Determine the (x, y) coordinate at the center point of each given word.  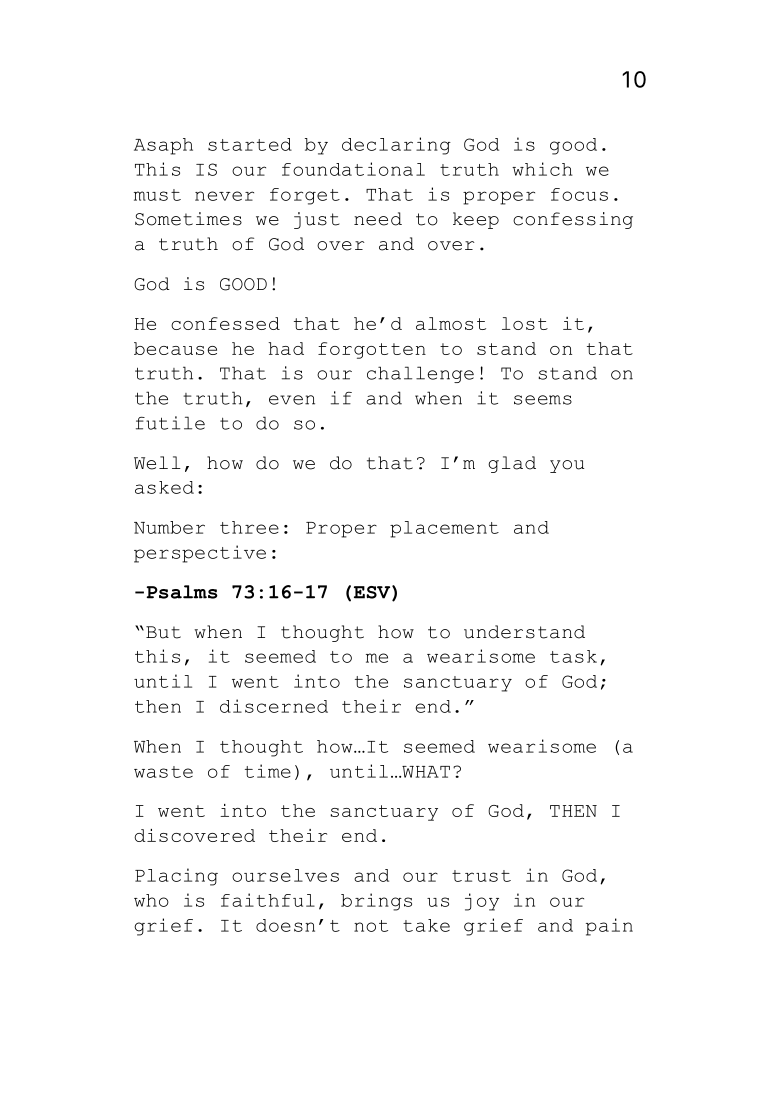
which (542, 169)
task (573, 656)
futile (170, 423)
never (224, 196)
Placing (176, 877)
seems (543, 400)
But (163, 632)
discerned (274, 706)
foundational (353, 169)
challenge (420, 374)
